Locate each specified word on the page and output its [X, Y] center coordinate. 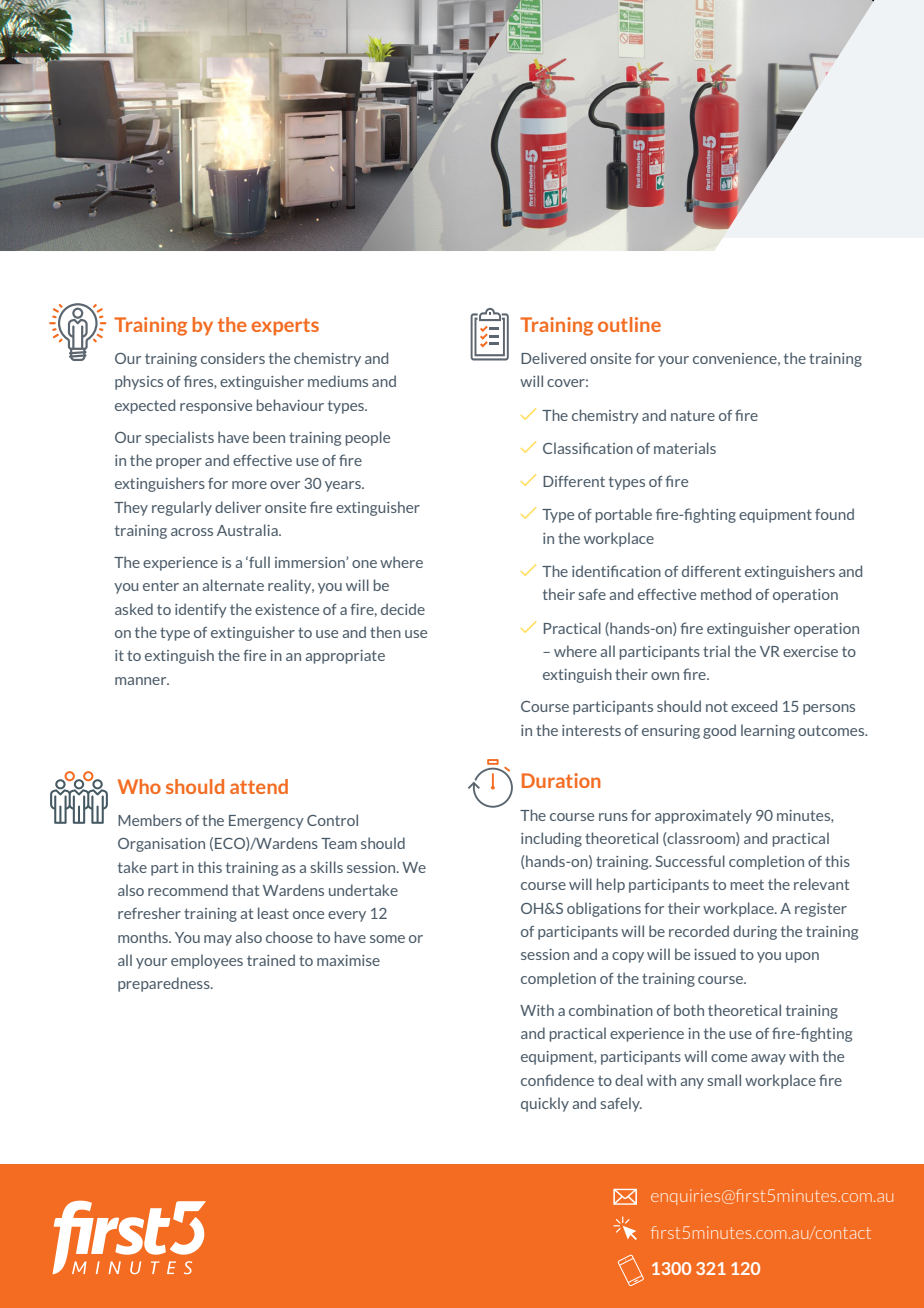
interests [591, 730]
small [724, 1080]
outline [629, 324]
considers [233, 358]
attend [259, 786]
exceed [754, 706]
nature [693, 415]
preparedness [165, 984]
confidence [557, 1080]
